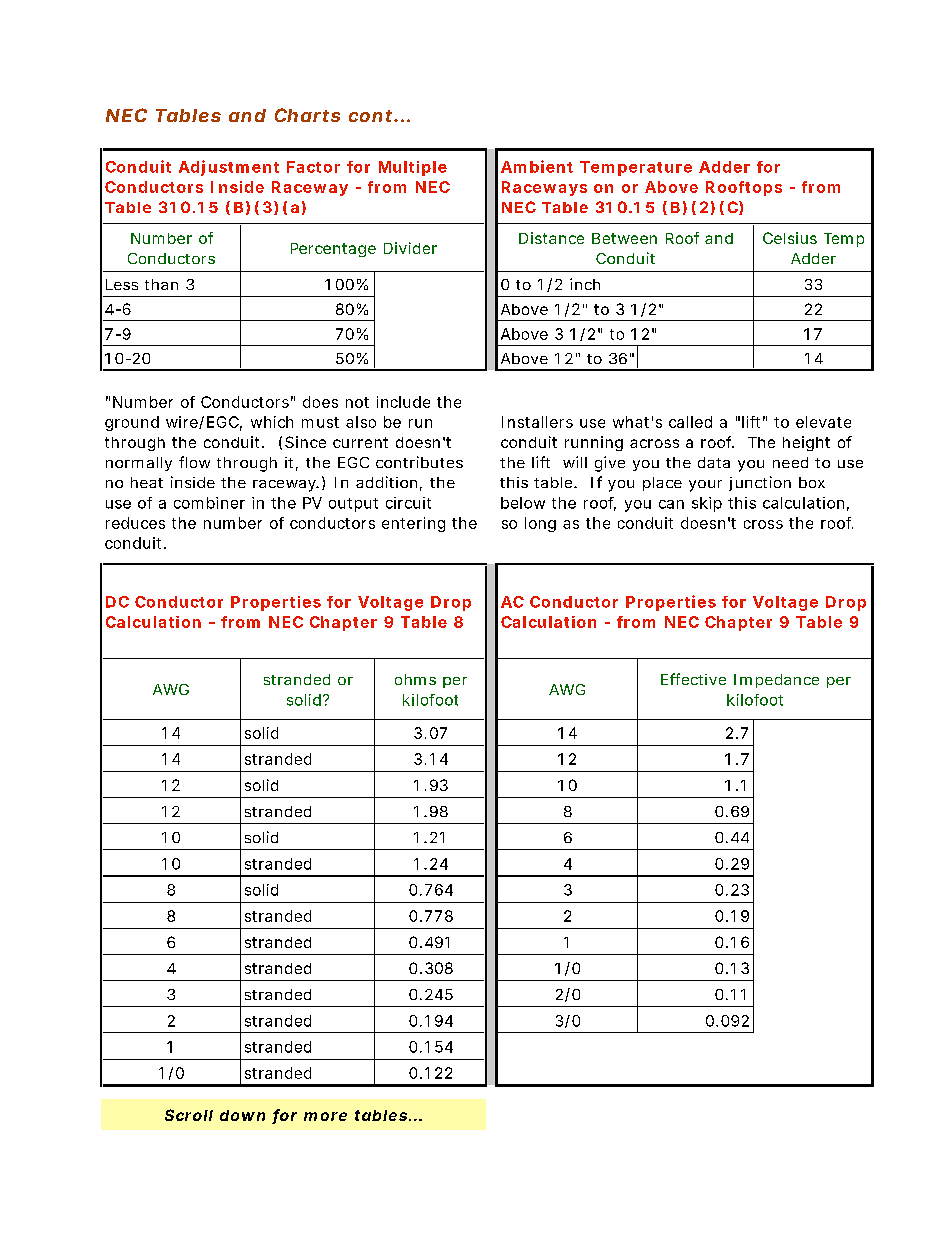  What do you see at coordinates (790, 238) in the image?
I see `Celsius` at bounding box center [790, 238].
